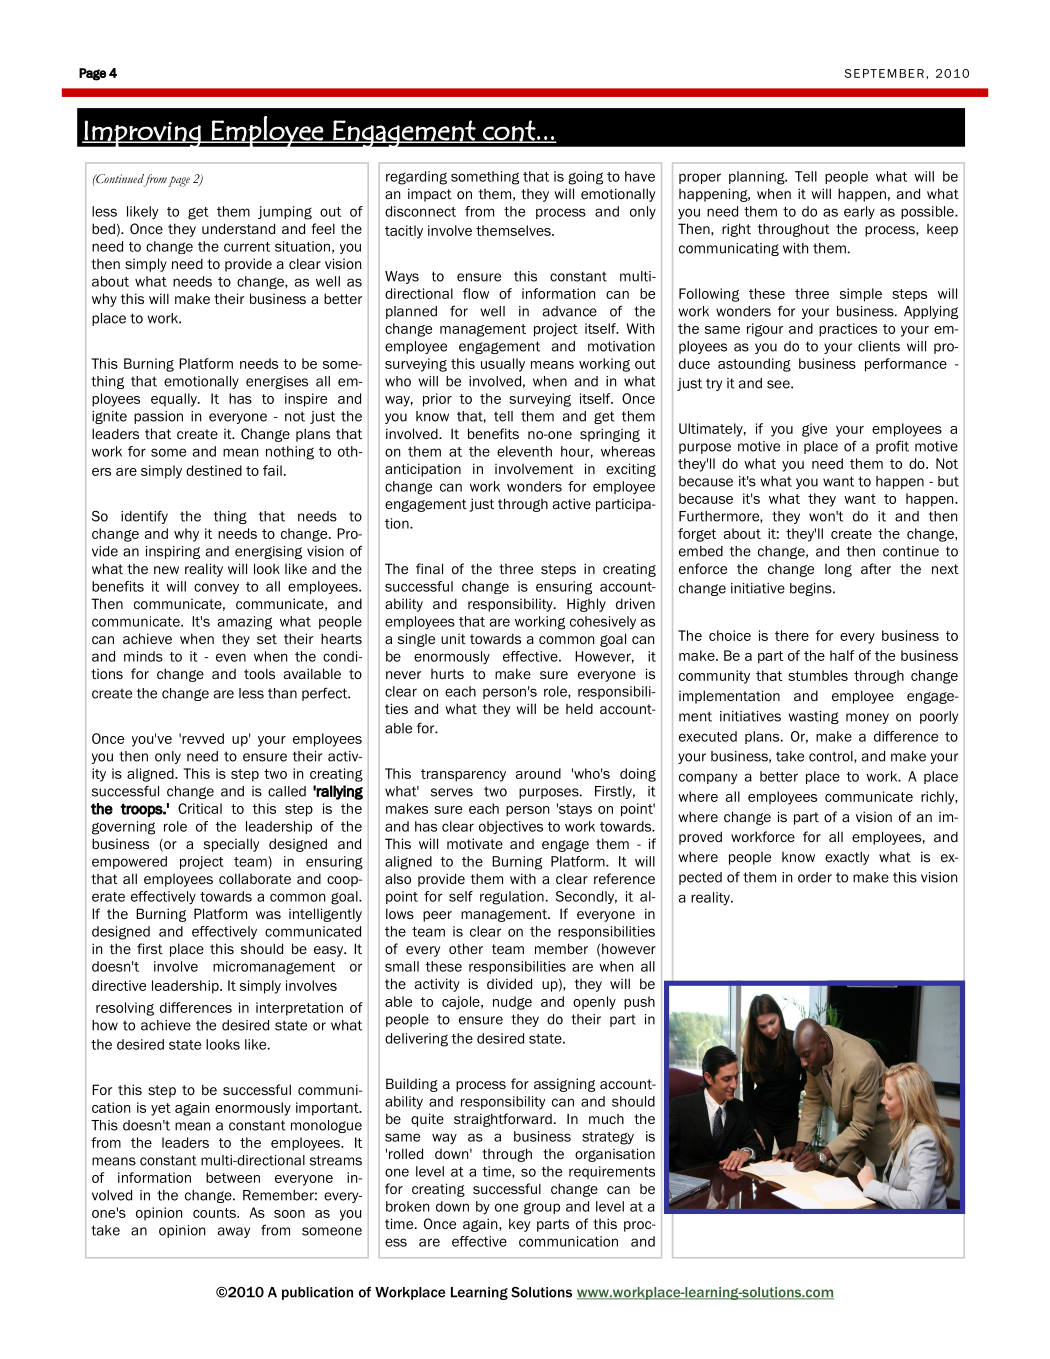 This screenshot has height=1359, width=1050. Describe the element at coordinates (814, 430) in the screenshot. I see `give` at that location.
